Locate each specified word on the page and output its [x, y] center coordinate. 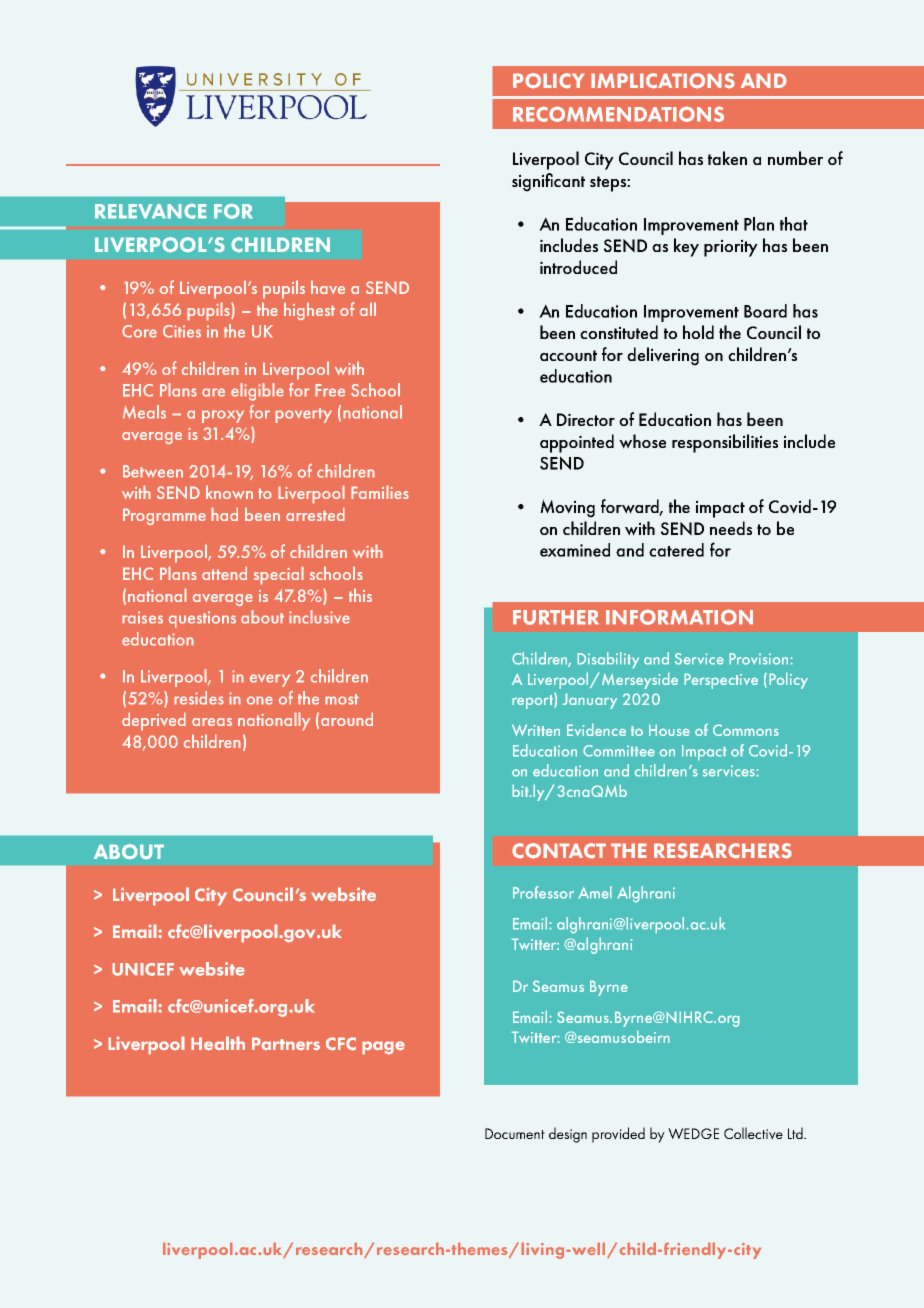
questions [202, 619]
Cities [182, 331]
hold [698, 332]
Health [218, 1043]
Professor [543, 892]
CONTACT [559, 851]
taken [727, 158]
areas [212, 722]
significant [548, 182]
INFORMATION [679, 617]
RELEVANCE [151, 211]
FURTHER [556, 617]
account [568, 355]
